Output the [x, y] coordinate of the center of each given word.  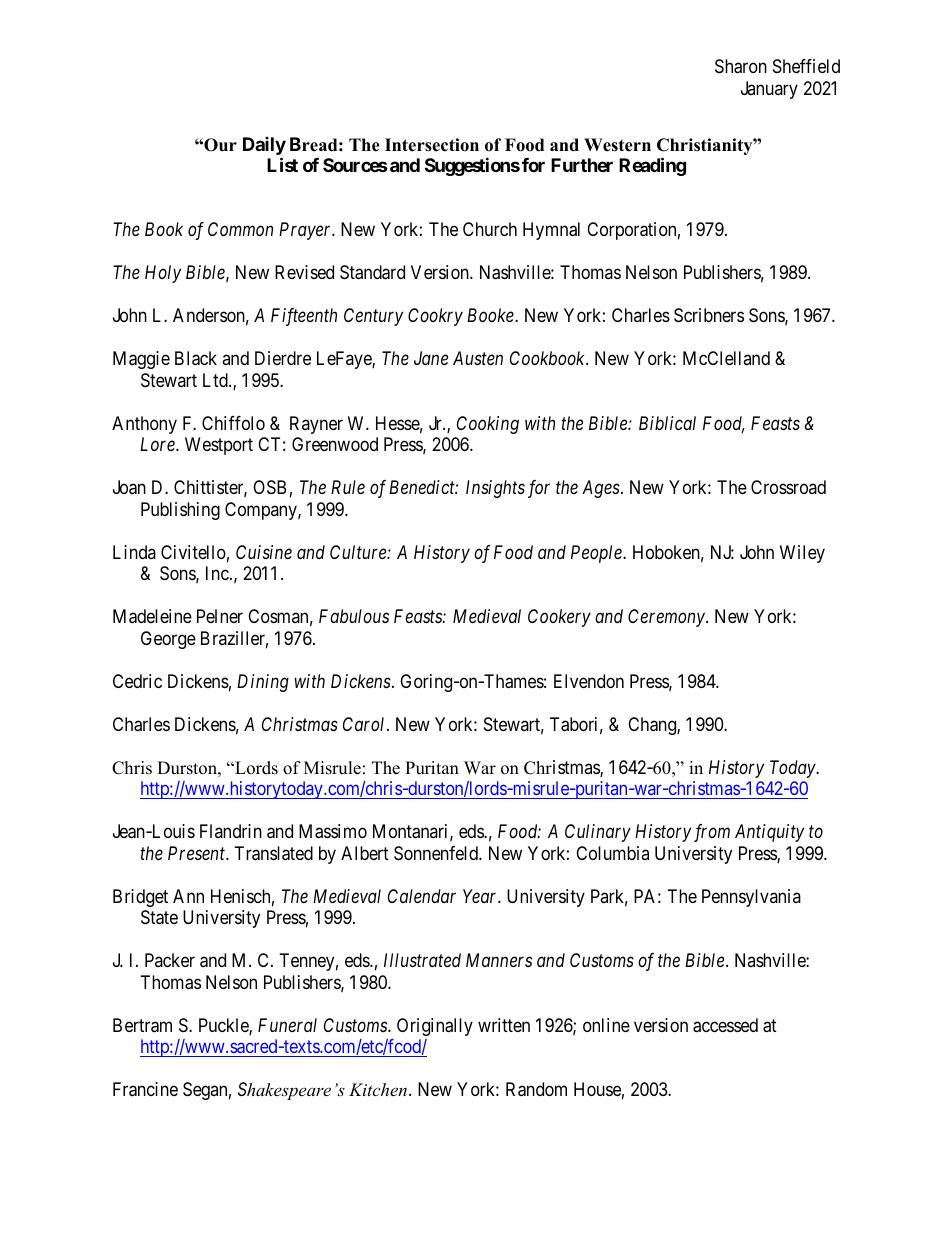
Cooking [488, 425]
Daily [264, 146]
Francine [145, 1089]
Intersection [432, 145]
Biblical [667, 423]
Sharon [741, 66]
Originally [435, 1027]
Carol [365, 724]
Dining [263, 683]
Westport [219, 446]
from [712, 833]
